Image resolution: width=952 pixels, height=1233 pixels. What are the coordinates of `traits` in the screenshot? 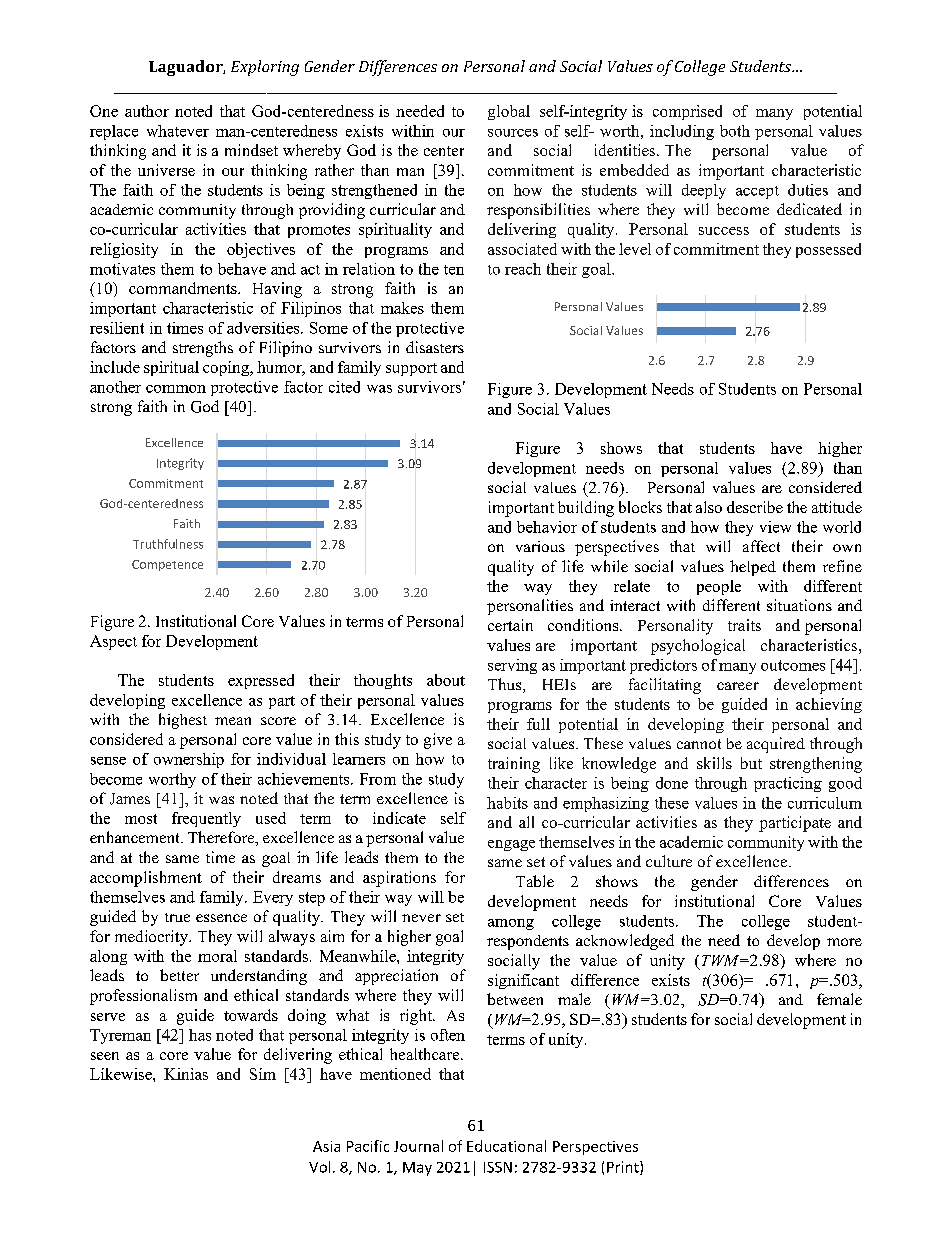 It's located at (744, 625).
